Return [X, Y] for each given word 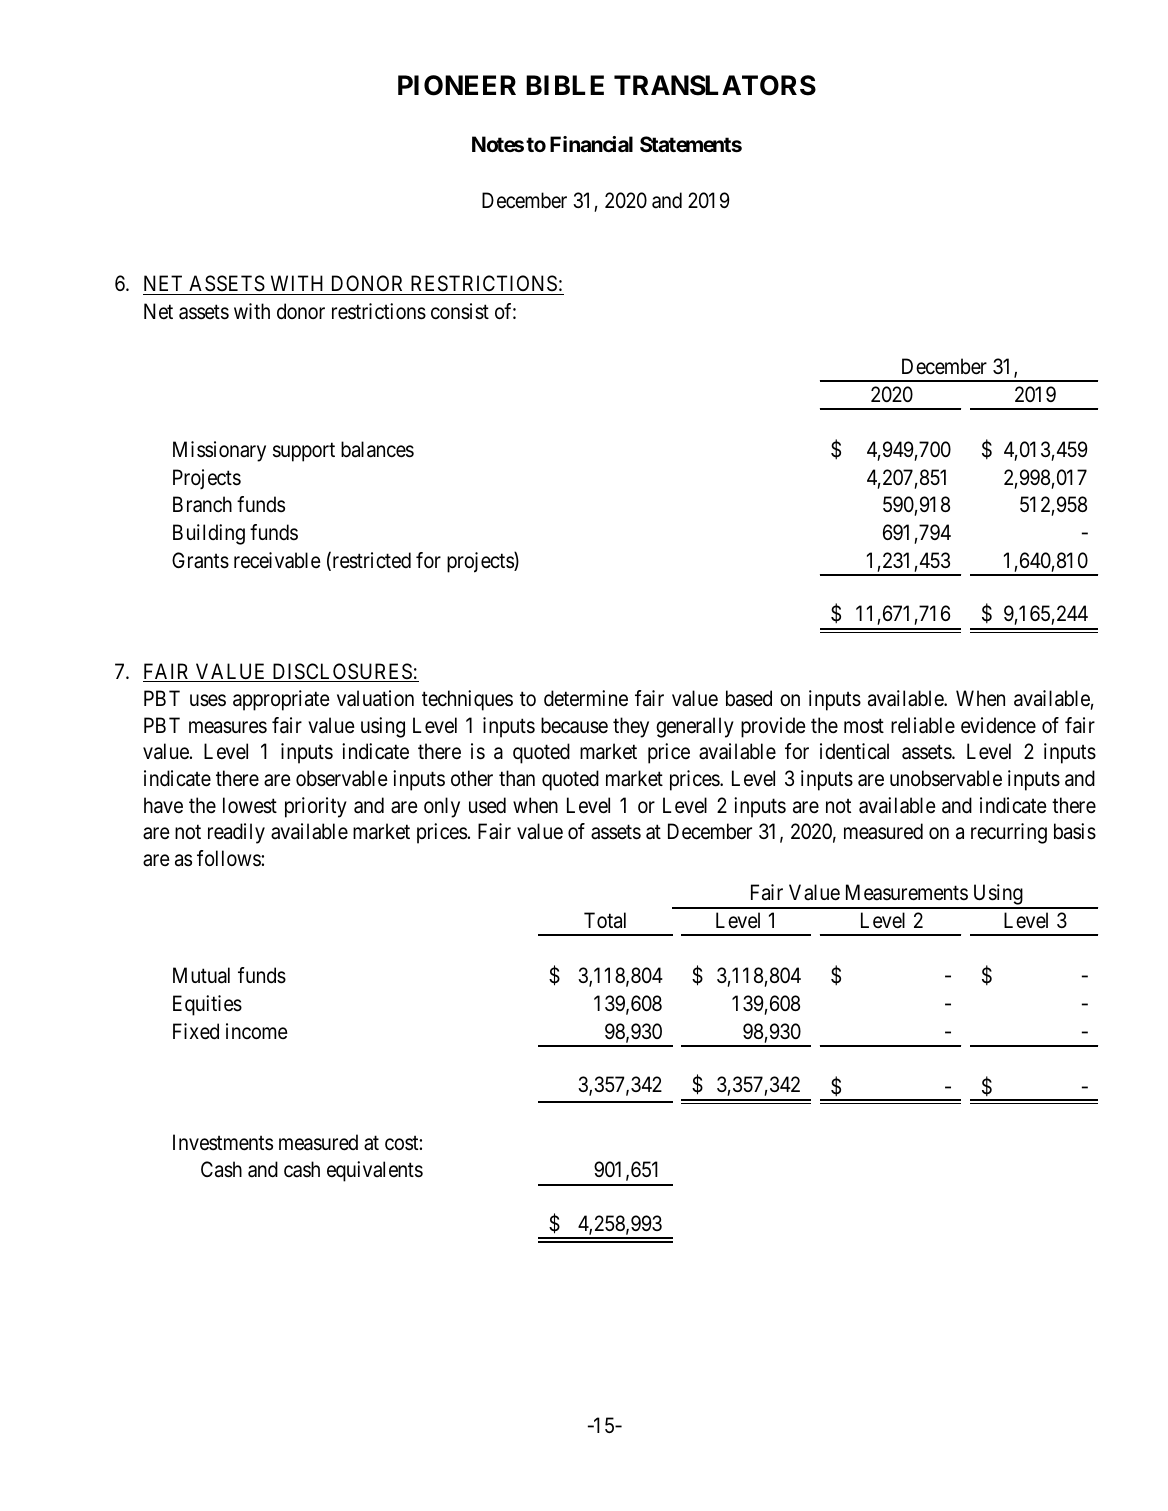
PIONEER [457, 85]
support [304, 452]
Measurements [907, 892]
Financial [591, 144]
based [749, 698]
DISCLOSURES [342, 672]
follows [229, 858]
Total [605, 920]
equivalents [375, 1171]
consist [460, 311]
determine [586, 698]
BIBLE [565, 85]
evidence [998, 725]
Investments [223, 1142]
